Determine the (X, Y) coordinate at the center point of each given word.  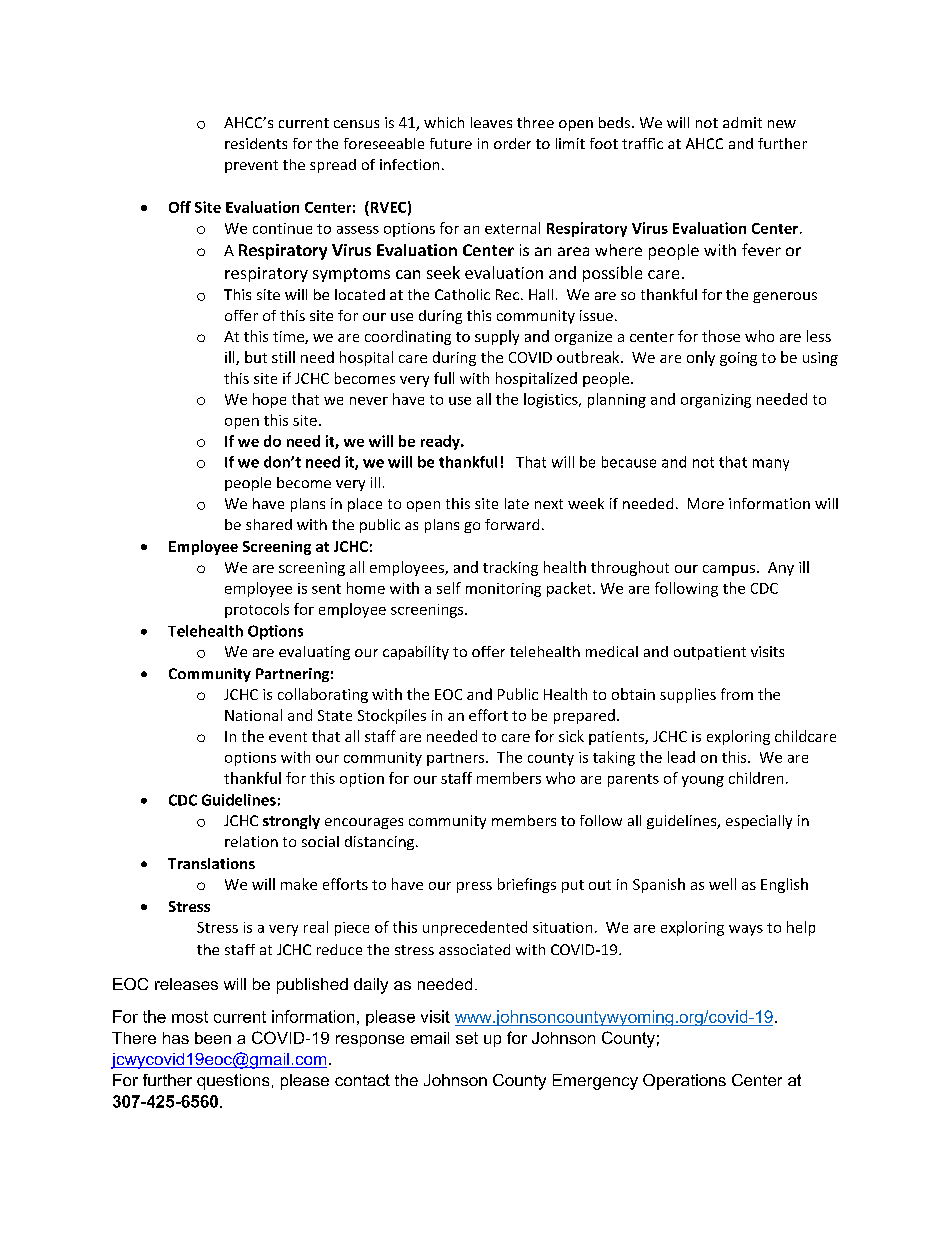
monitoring (503, 590)
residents (256, 143)
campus (729, 570)
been (213, 1038)
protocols (257, 610)
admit (742, 122)
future (451, 143)
